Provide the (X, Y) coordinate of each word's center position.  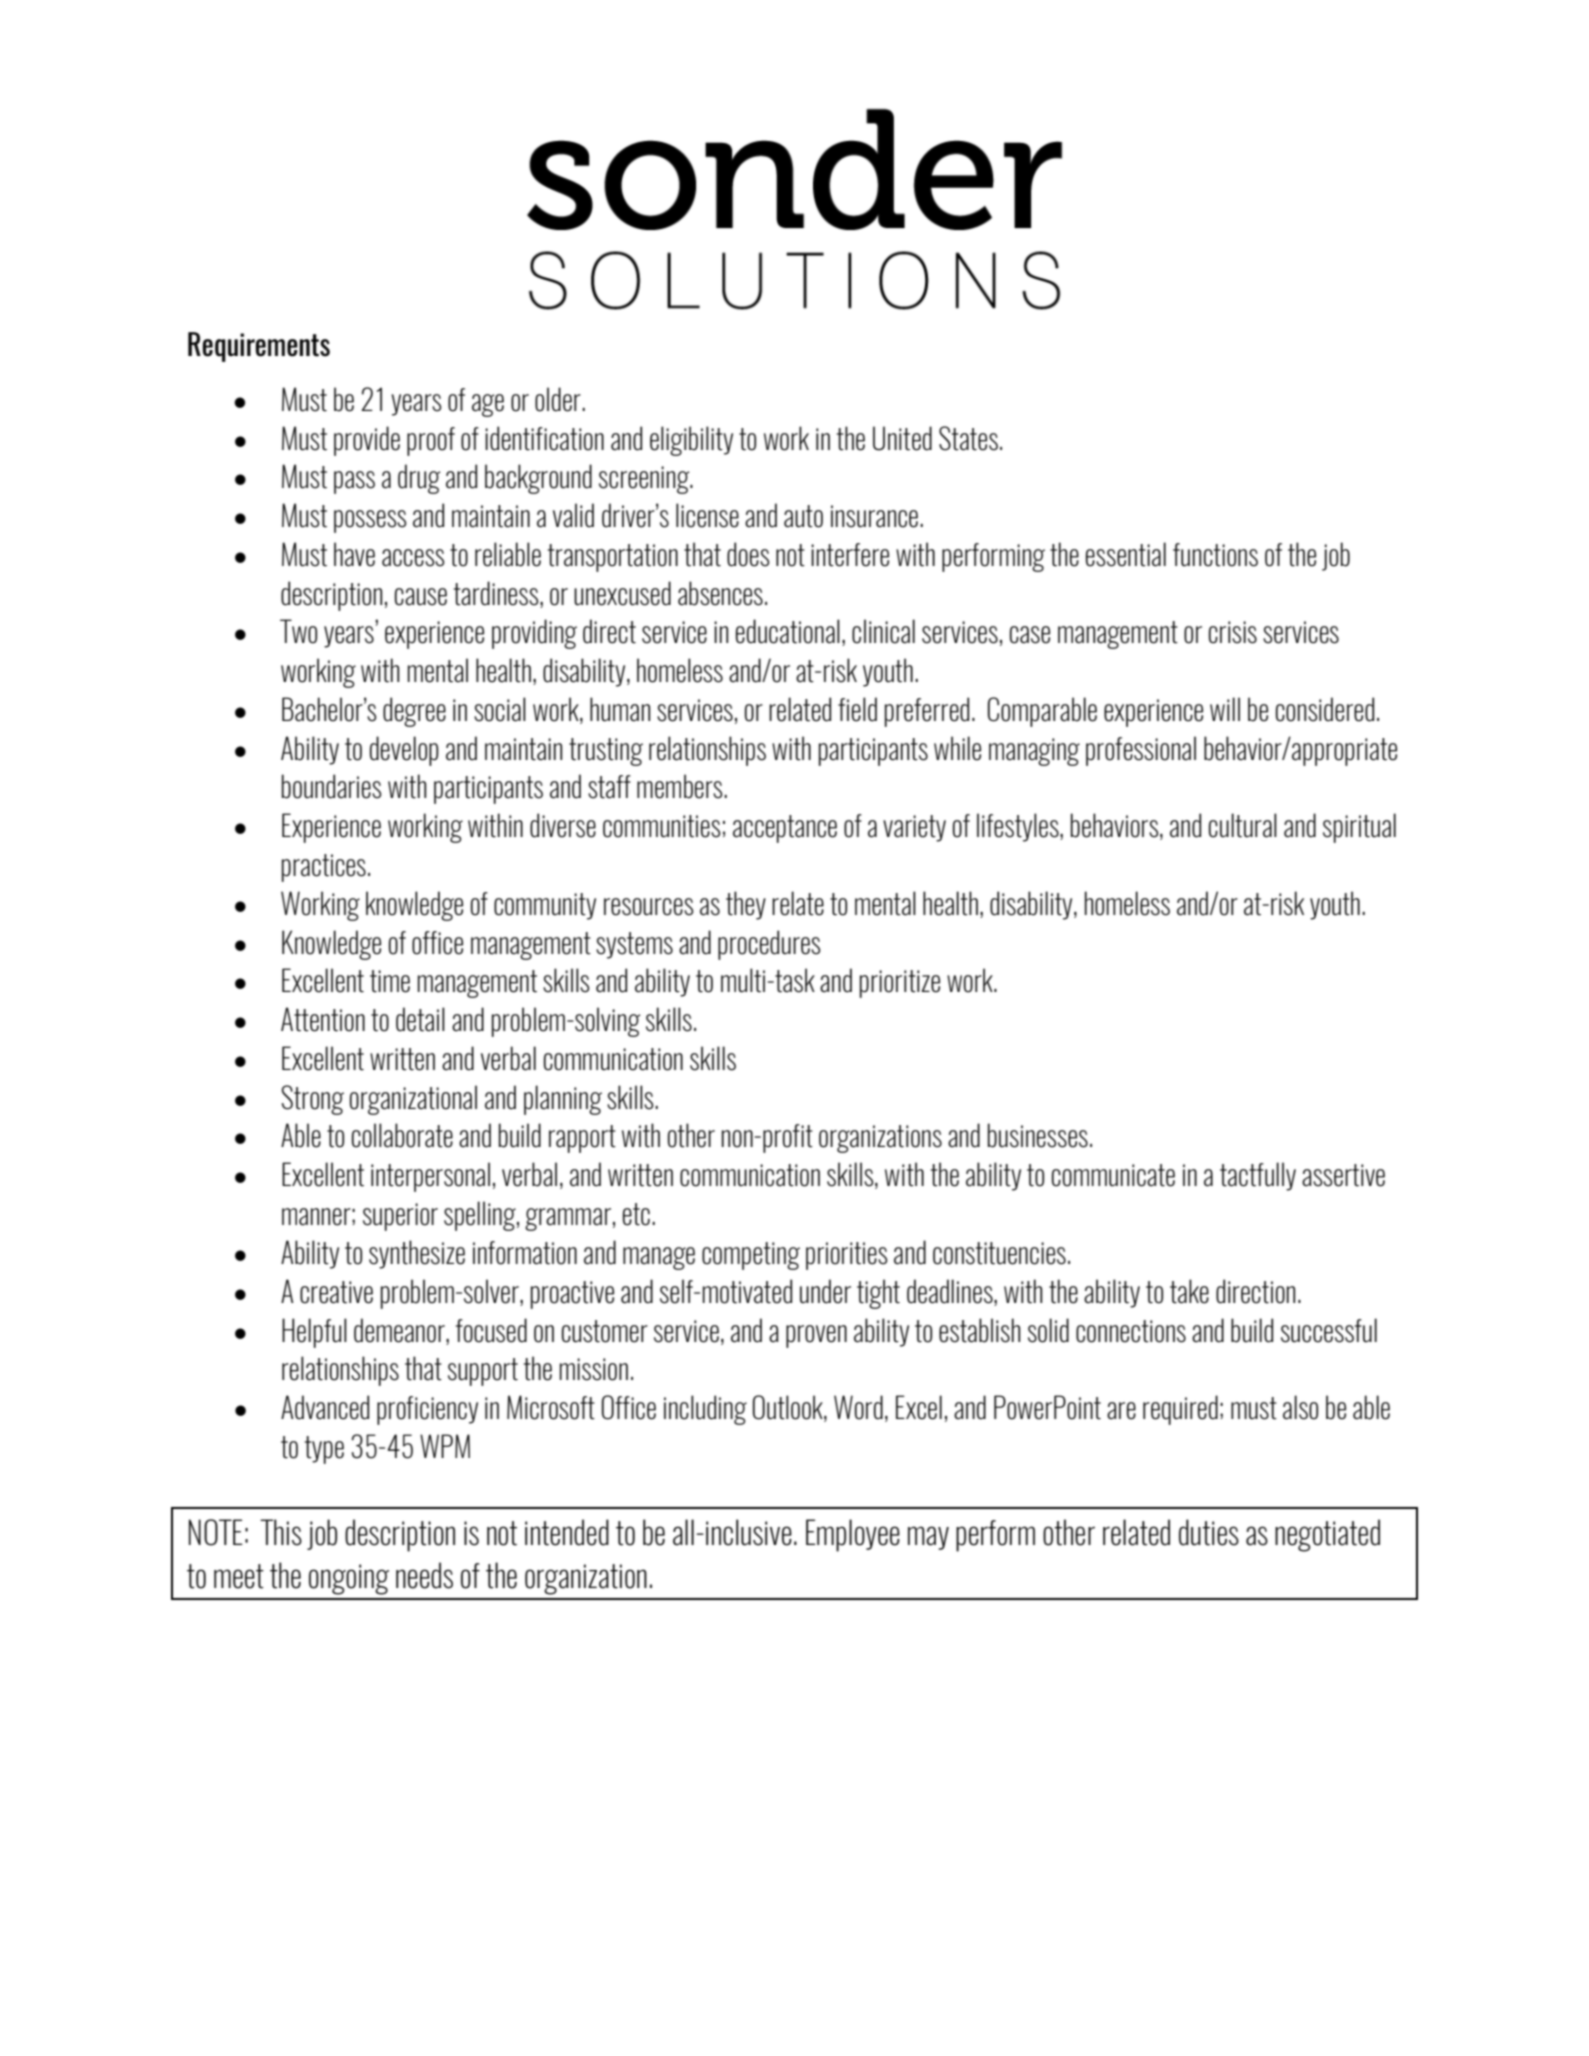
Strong (313, 1100)
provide (367, 441)
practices (324, 868)
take (1189, 1291)
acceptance (785, 829)
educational (788, 631)
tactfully (1258, 1176)
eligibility (691, 441)
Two (298, 631)
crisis (1233, 632)
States (968, 438)
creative (336, 1292)
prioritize (900, 984)
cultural (1243, 825)
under (825, 1291)
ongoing (349, 1579)
